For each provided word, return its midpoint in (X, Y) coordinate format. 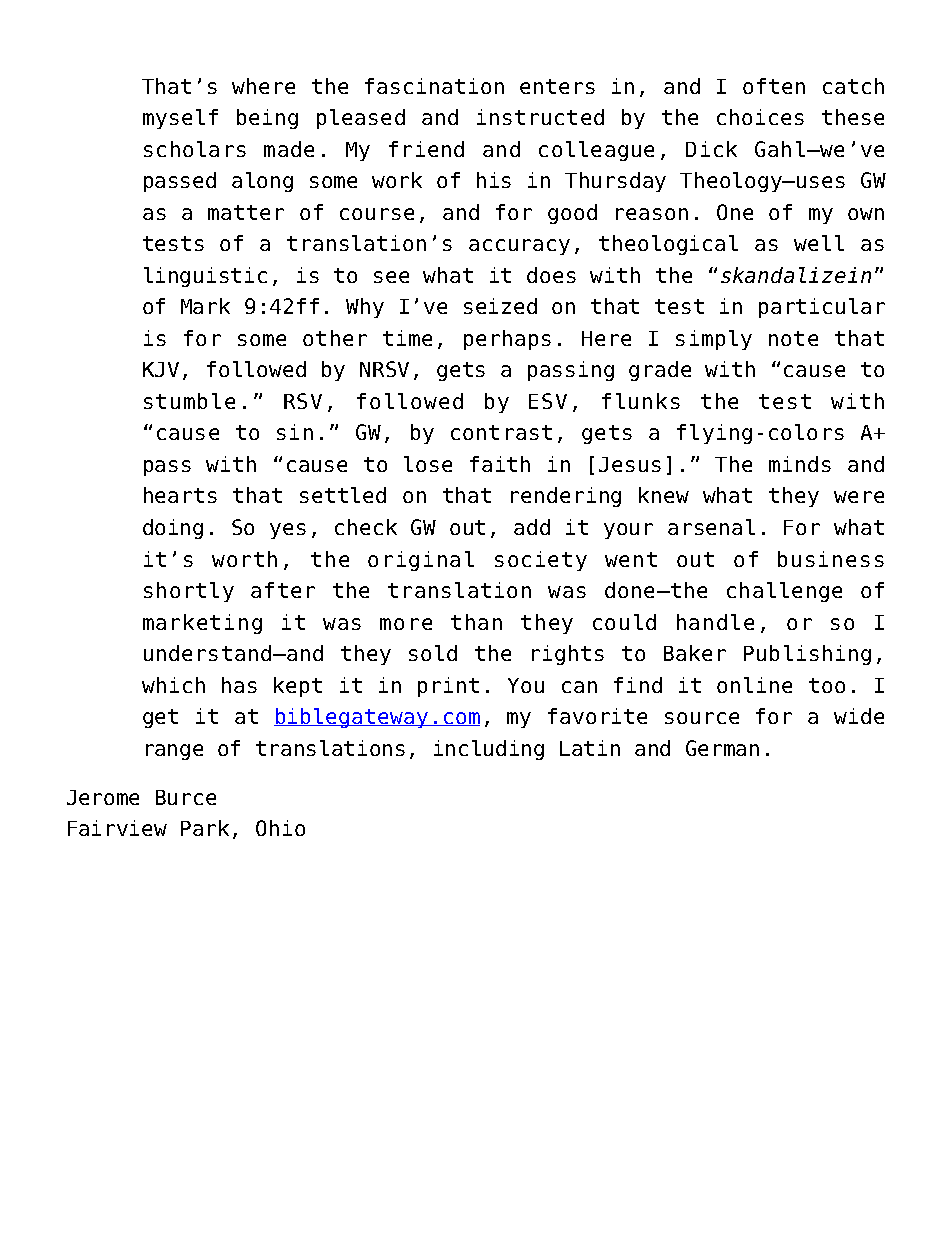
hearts (180, 495)
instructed (540, 117)
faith (500, 464)
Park (205, 828)
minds (800, 464)
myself (180, 119)
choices (760, 117)
